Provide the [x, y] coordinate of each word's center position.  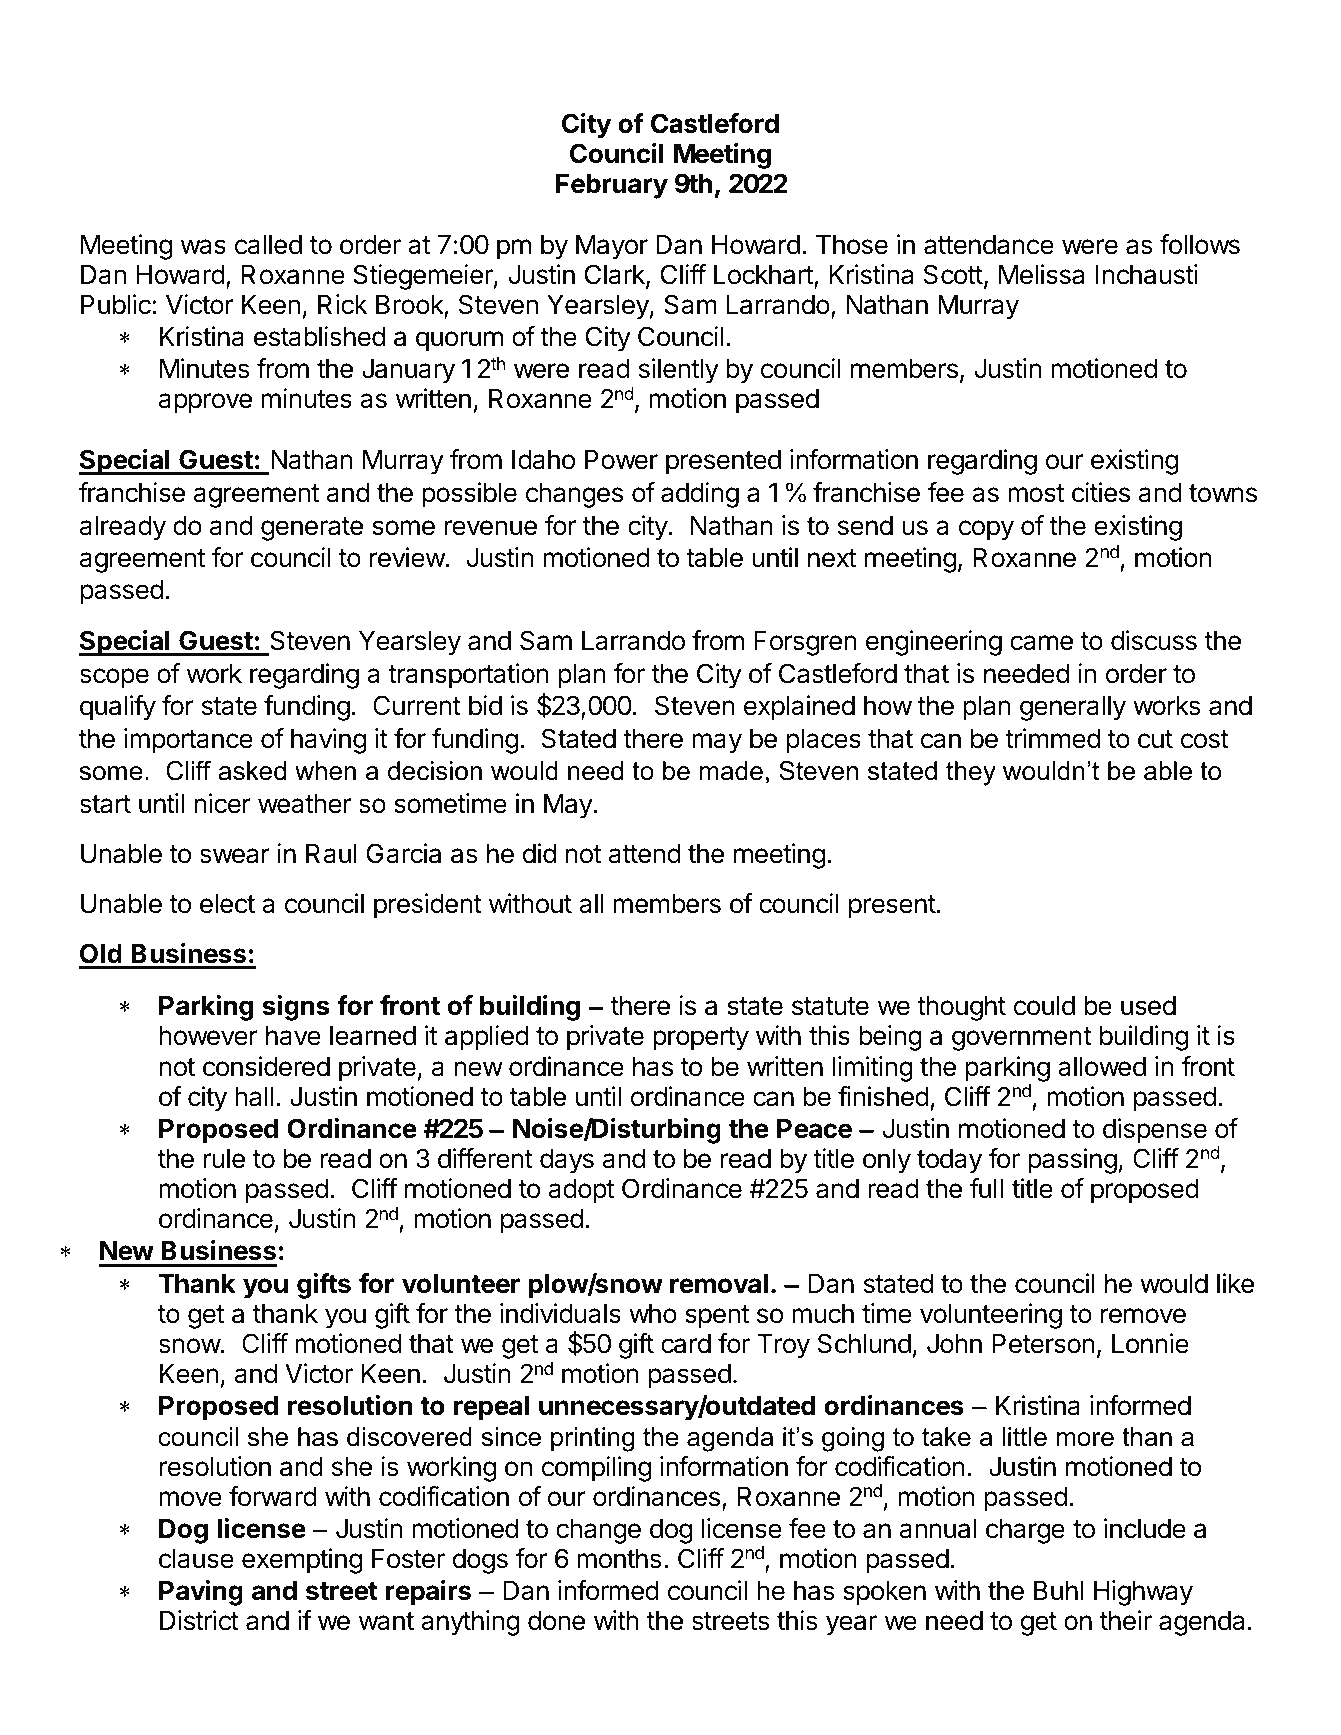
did [539, 853]
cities [1101, 492]
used [1148, 1006]
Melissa [1041, 274]
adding [700, 495]
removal [719, 1284]
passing [1072, 1161]
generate [312, 529]
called [268, 245]
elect [227, 904]
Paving [201, 1593]
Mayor [612, 247]
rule [224, 1159]
